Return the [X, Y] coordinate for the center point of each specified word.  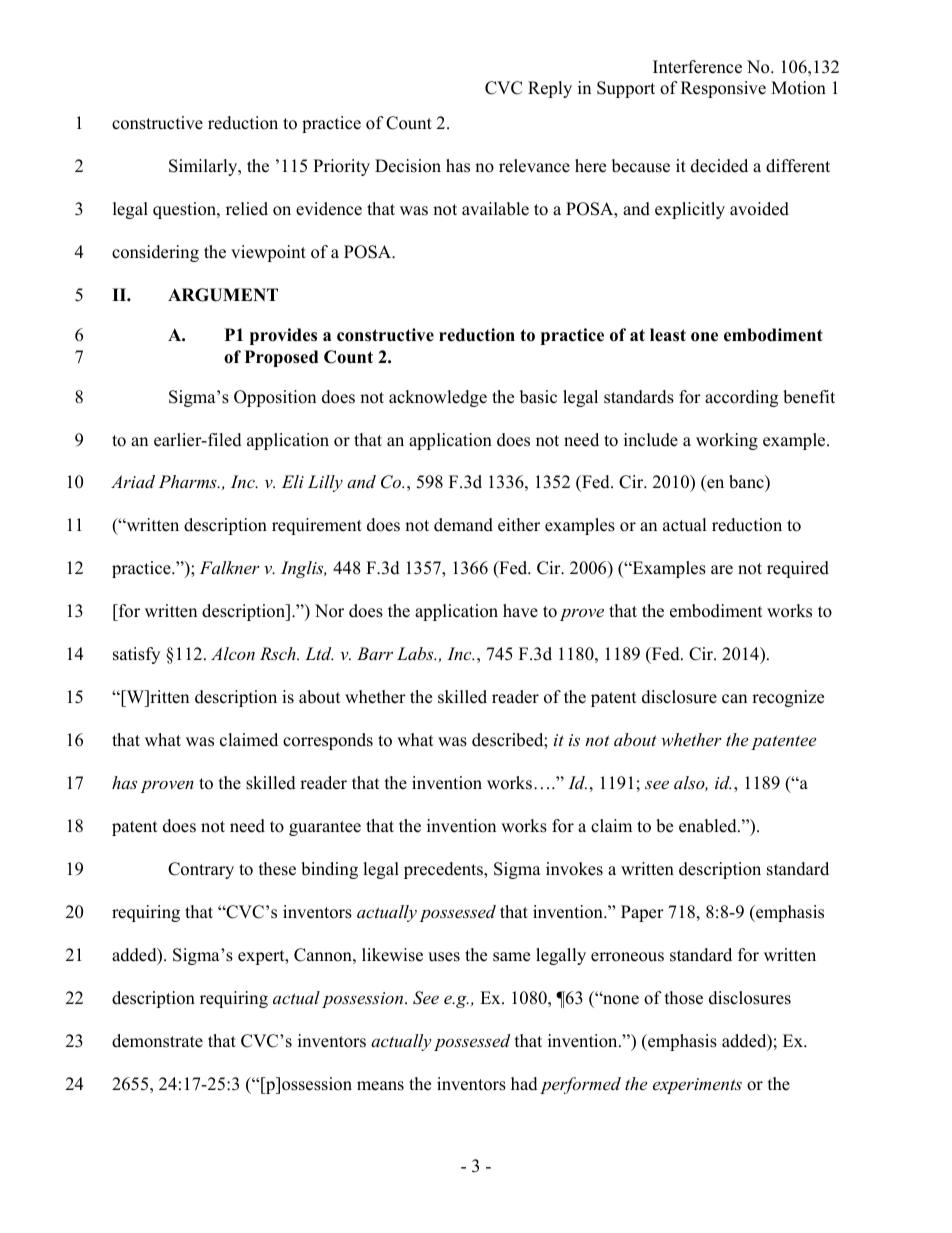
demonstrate [157, 1041]
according [741, 398]
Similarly [204, 167]
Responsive [723, 89]
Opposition [275, 398]
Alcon [233, 653]
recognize [788, 698]
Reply [550, 89]
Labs [416, 653]
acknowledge [438, 398]
